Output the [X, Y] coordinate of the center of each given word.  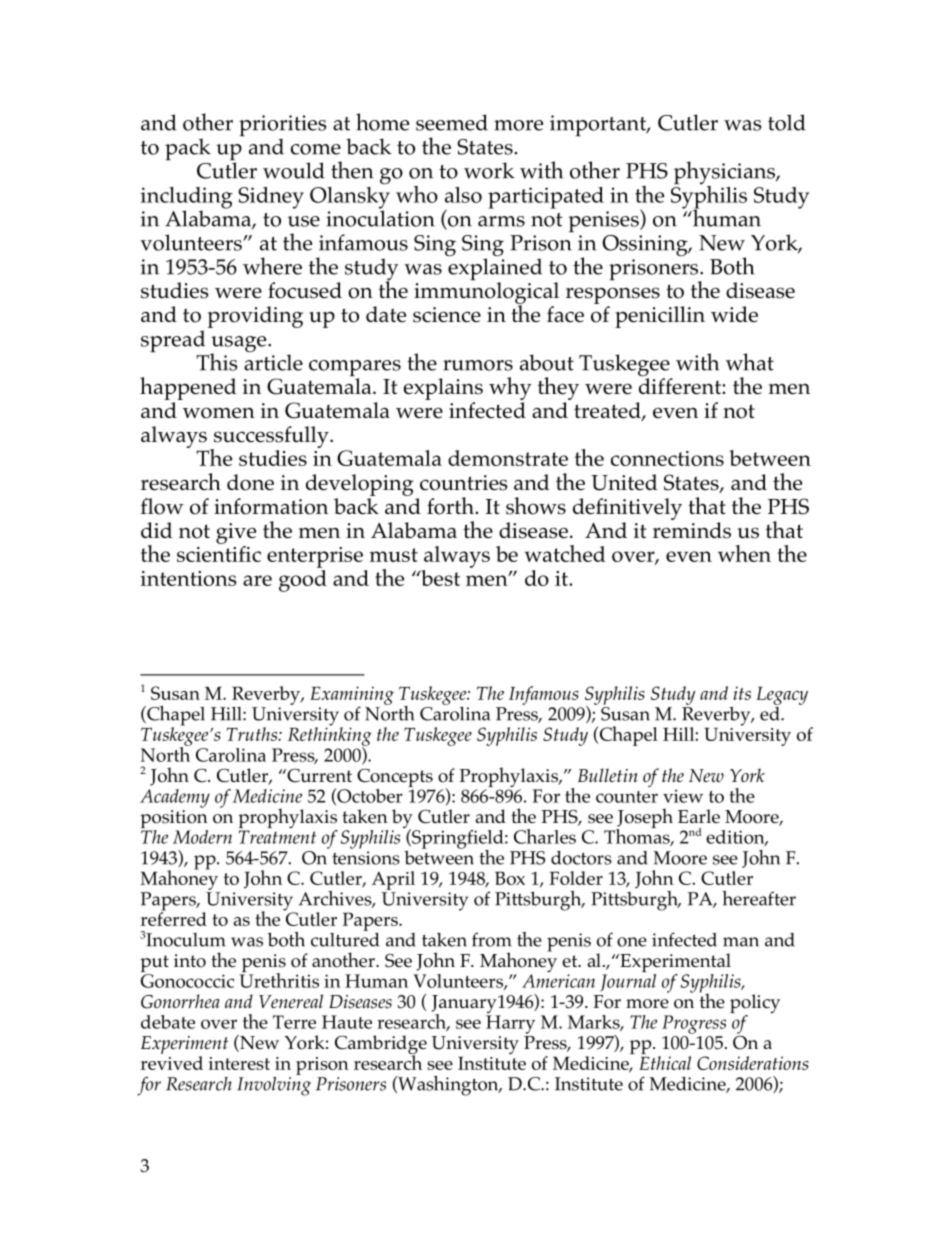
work [489, 170]
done [250, 482]
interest [239, 1063]
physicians [725, 174]
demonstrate [508, 458]
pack [188, 149]
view [683, 796]
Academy [175, 798]
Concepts [396, 779]
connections [667, 458]
